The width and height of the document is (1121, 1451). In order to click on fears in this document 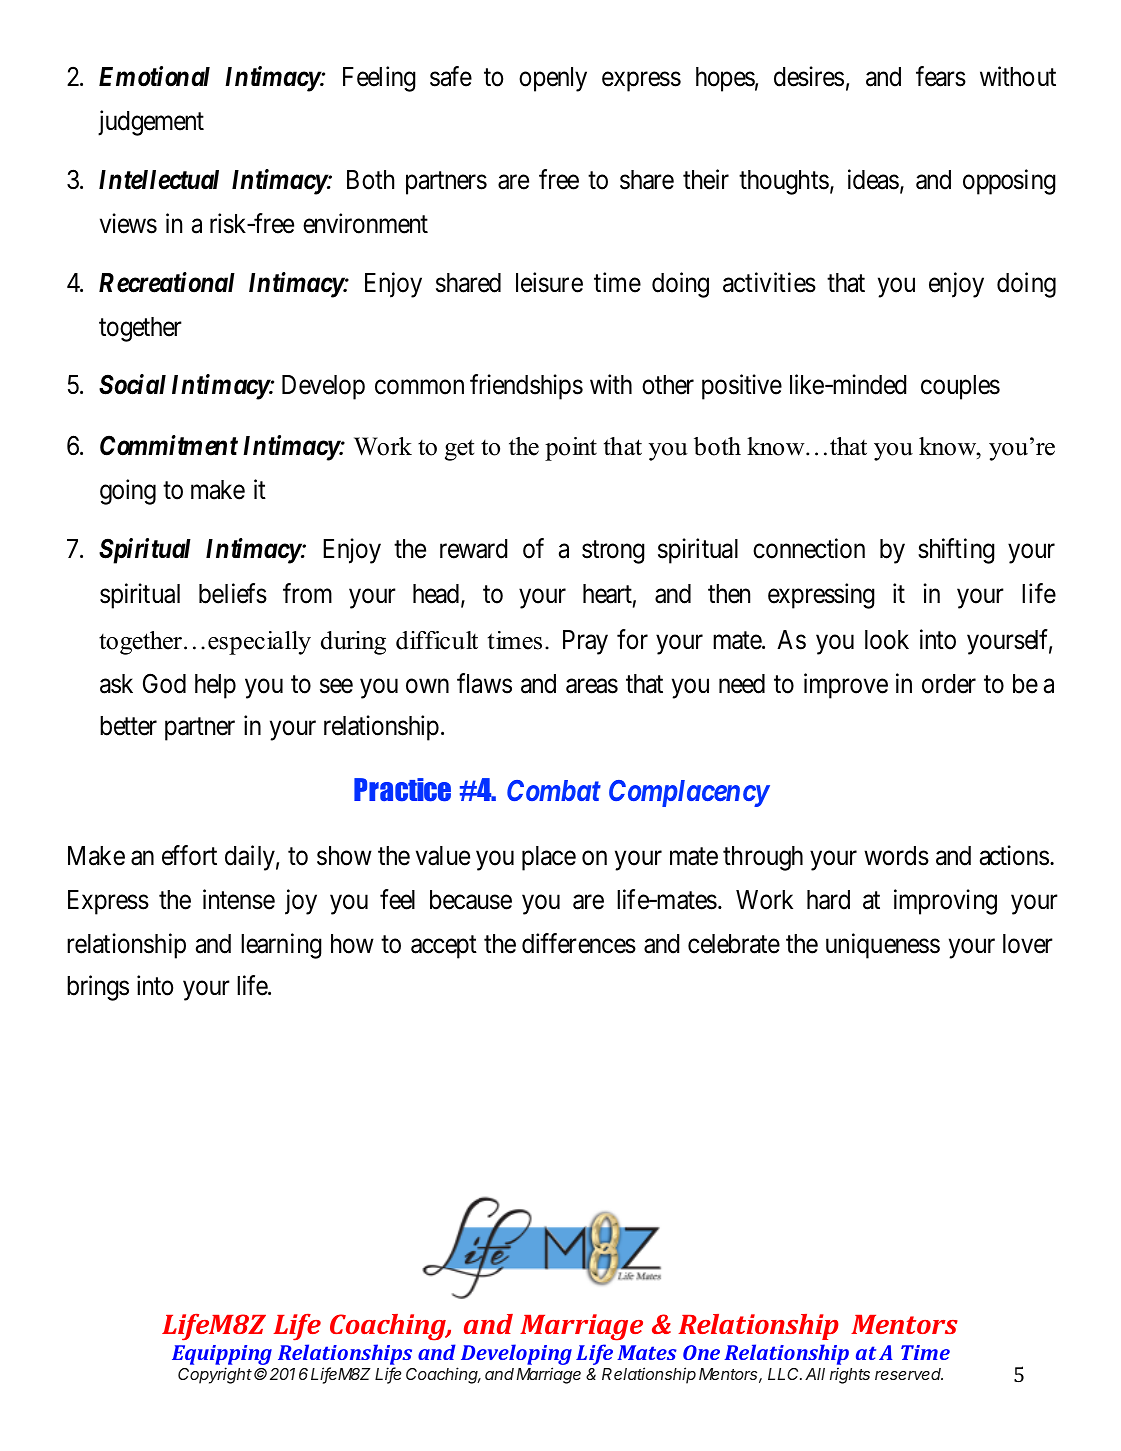, I will do `click(941, 76)`.
